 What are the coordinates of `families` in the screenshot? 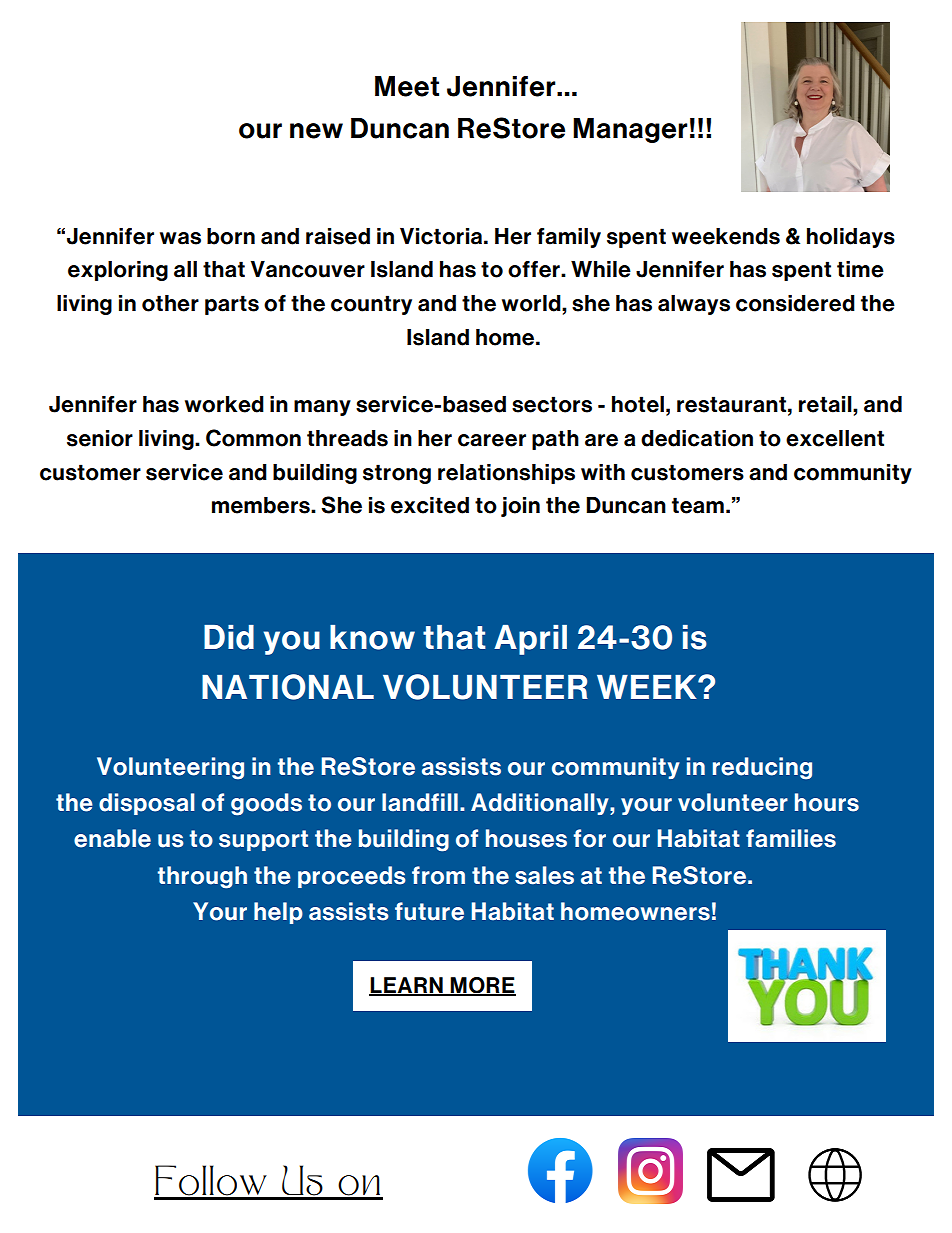 It's located at (791, 838).
